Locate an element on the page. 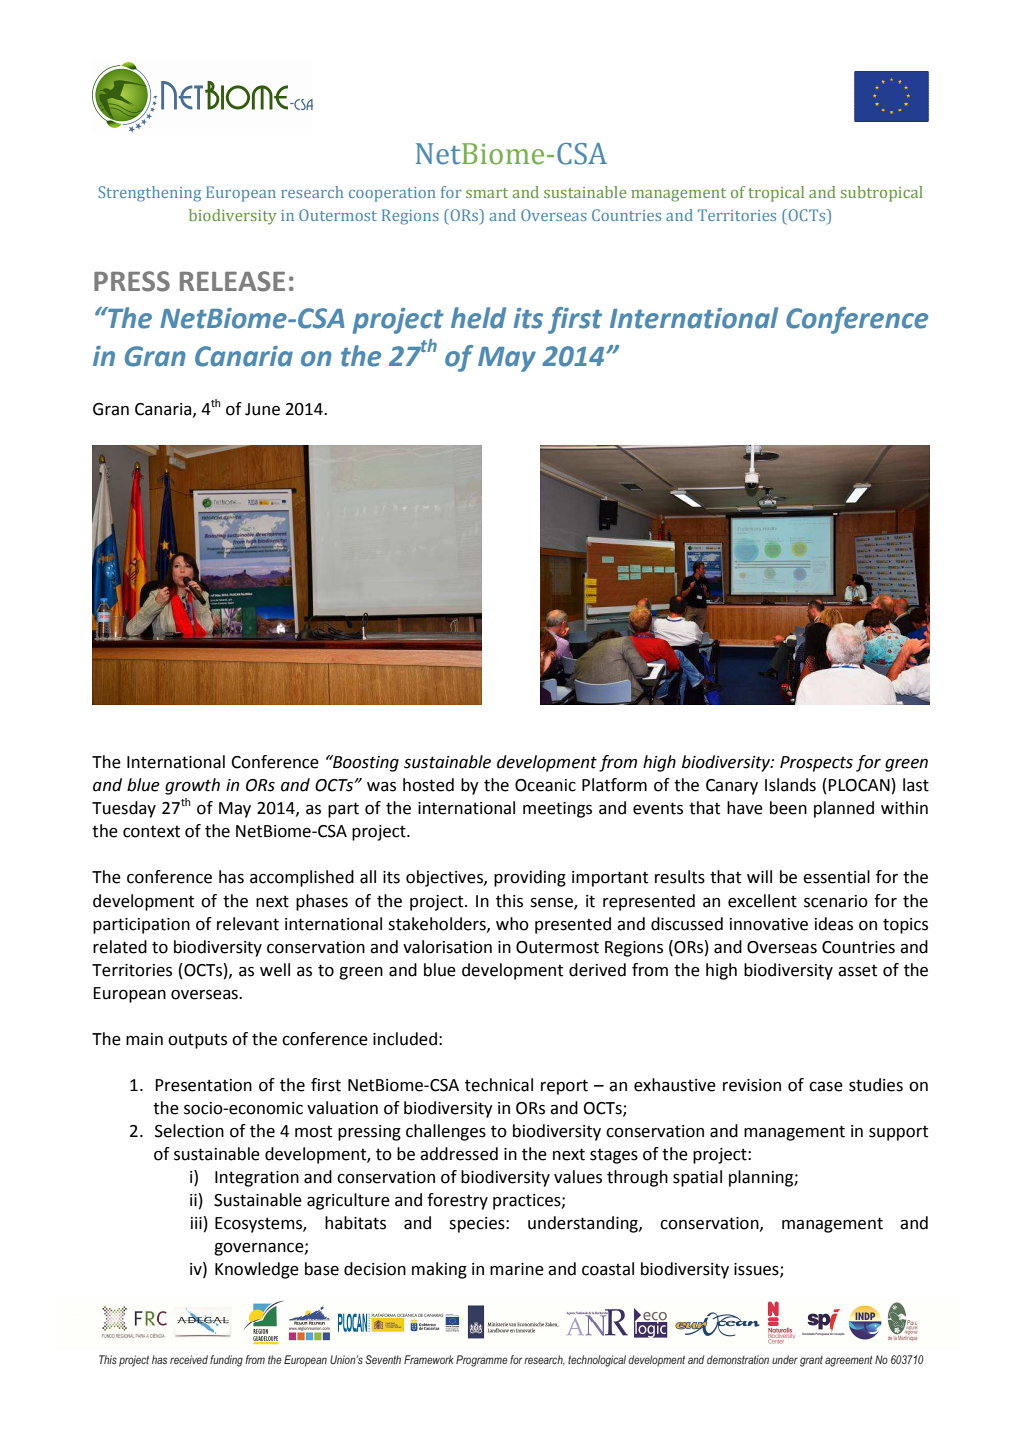  RELEASE is located at coordinates (232, 281).
